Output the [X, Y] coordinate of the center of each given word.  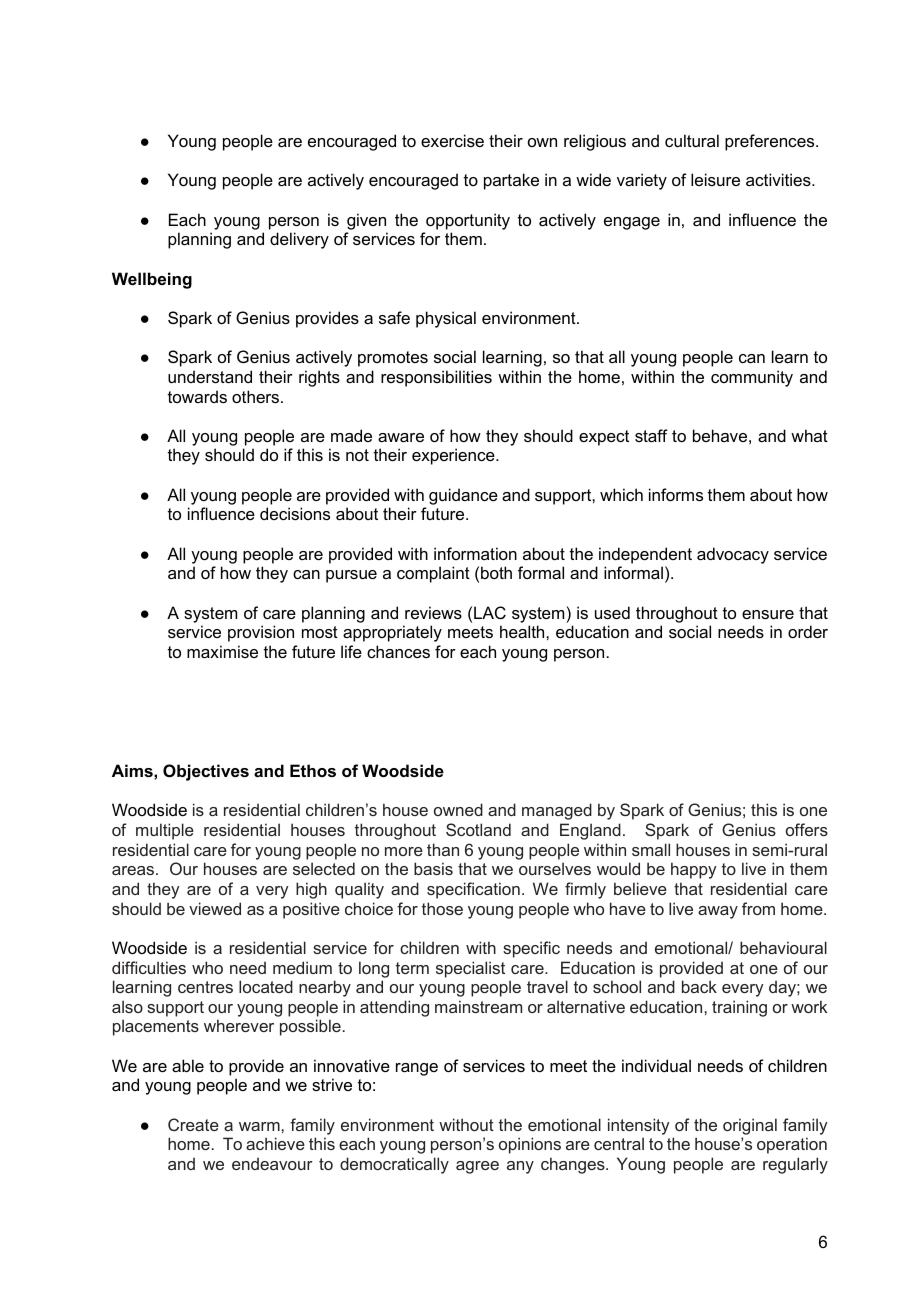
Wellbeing [152, 280]
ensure [768, 614]
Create [193, 1124]
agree [477, 1167]
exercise [452, 140]
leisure [715, 179]
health [523, 631]
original [750, 1126]
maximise [222, 651]
